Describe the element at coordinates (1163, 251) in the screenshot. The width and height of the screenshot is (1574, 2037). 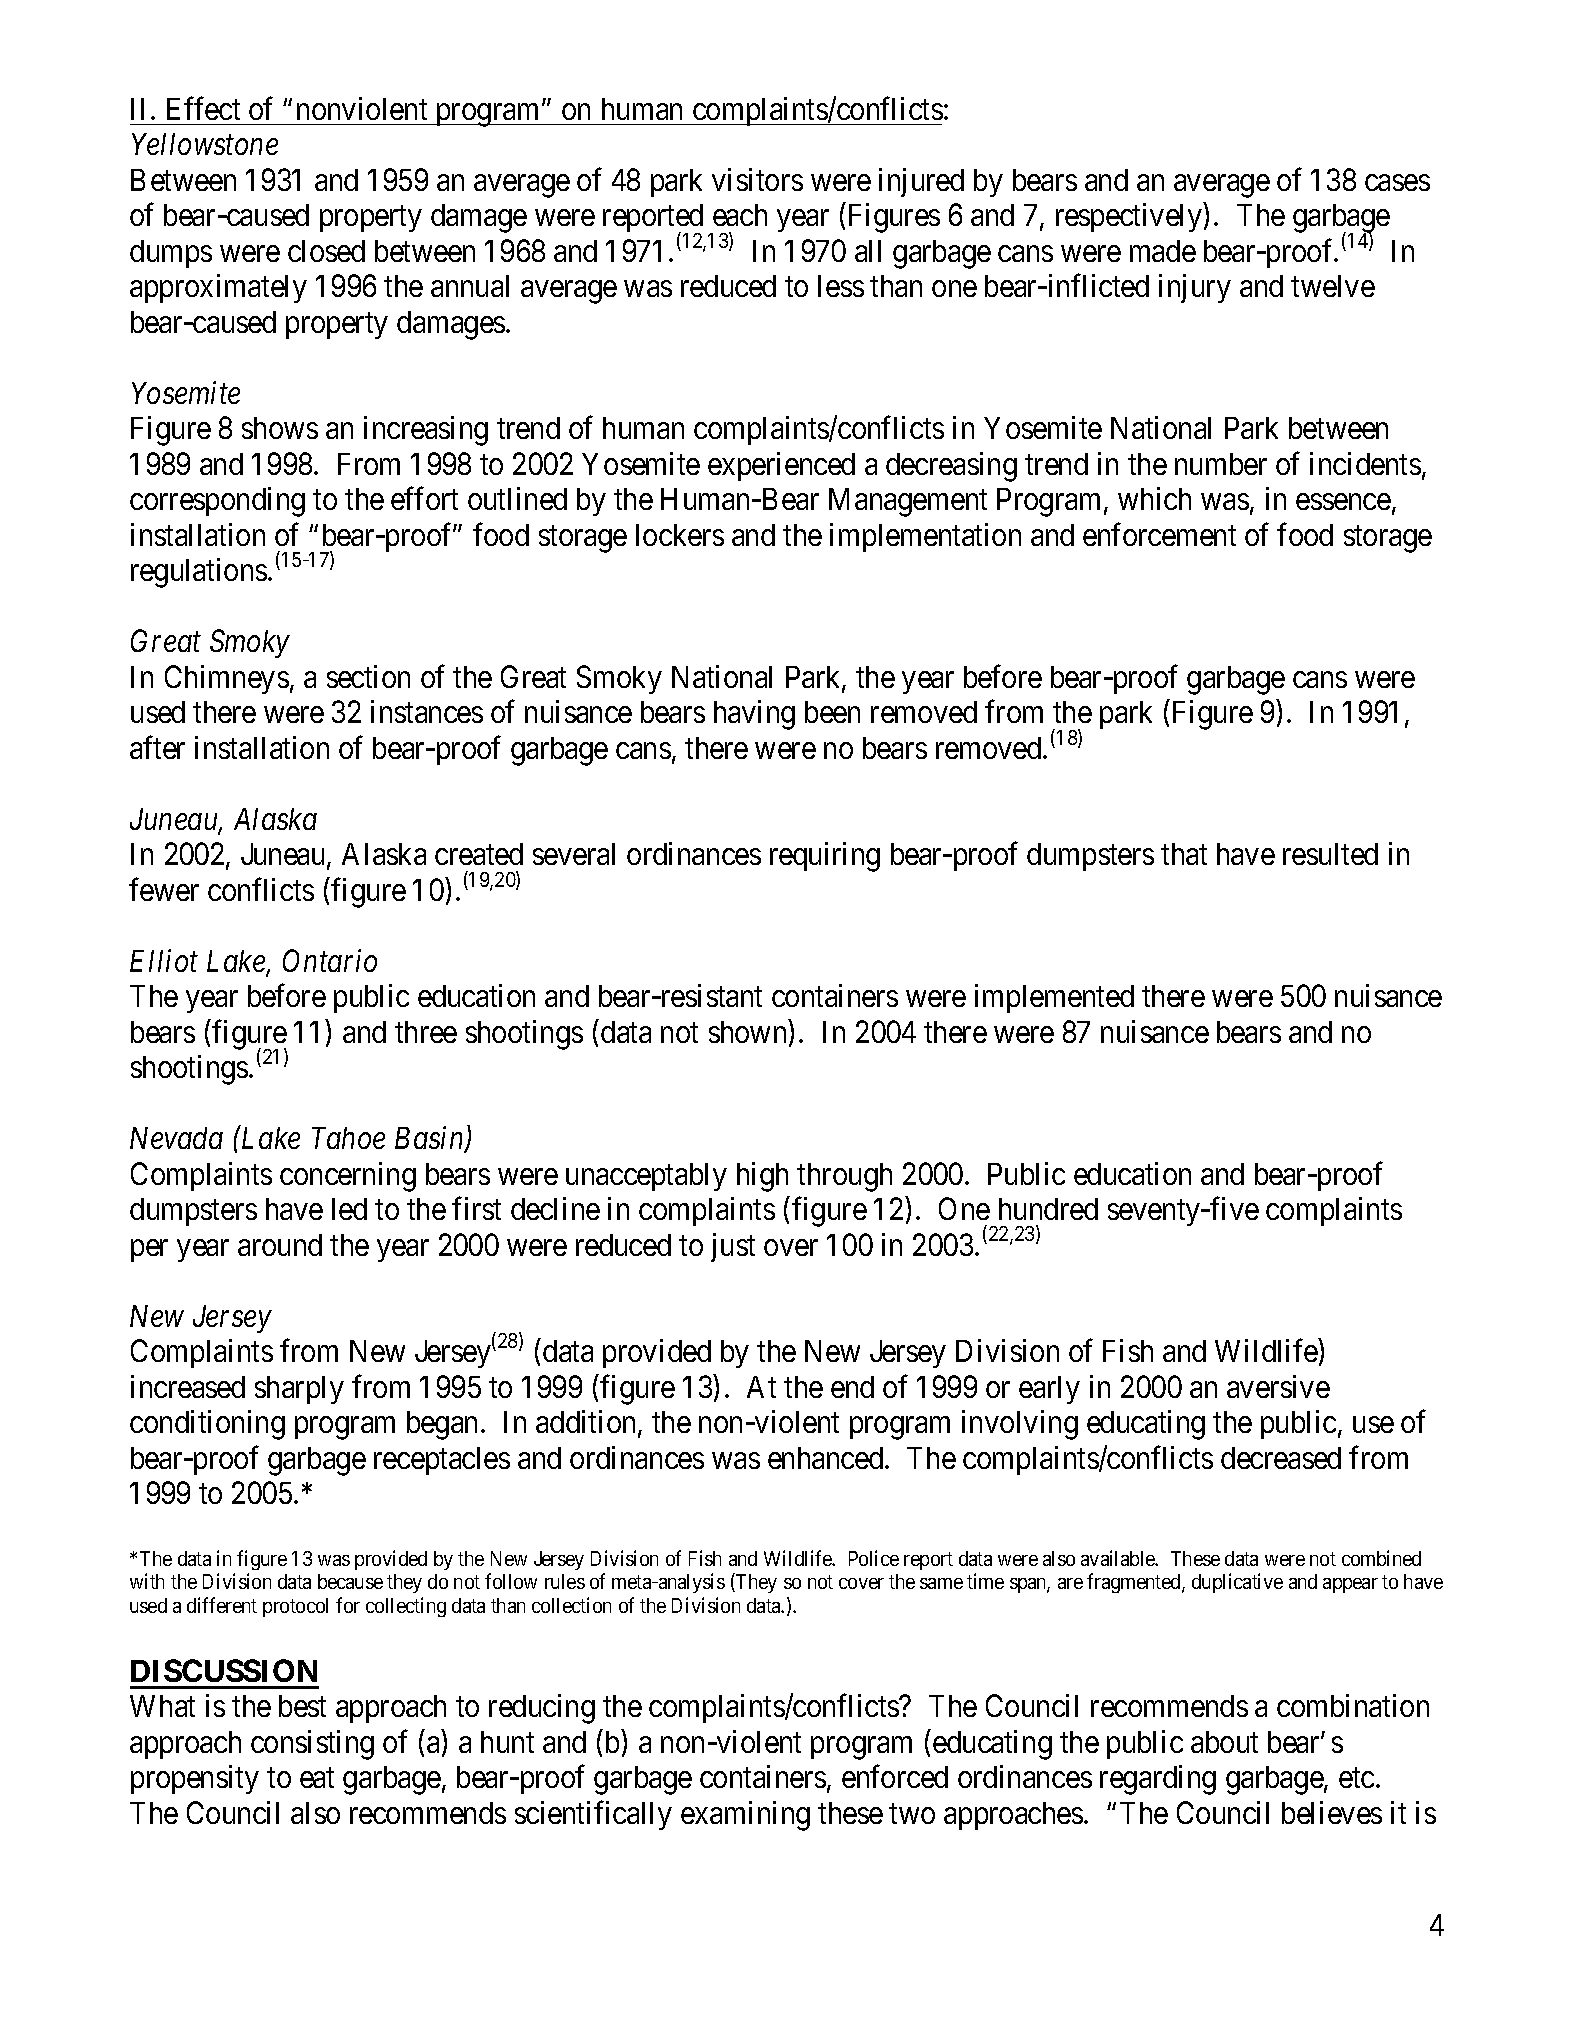
I see `made` at that location.
